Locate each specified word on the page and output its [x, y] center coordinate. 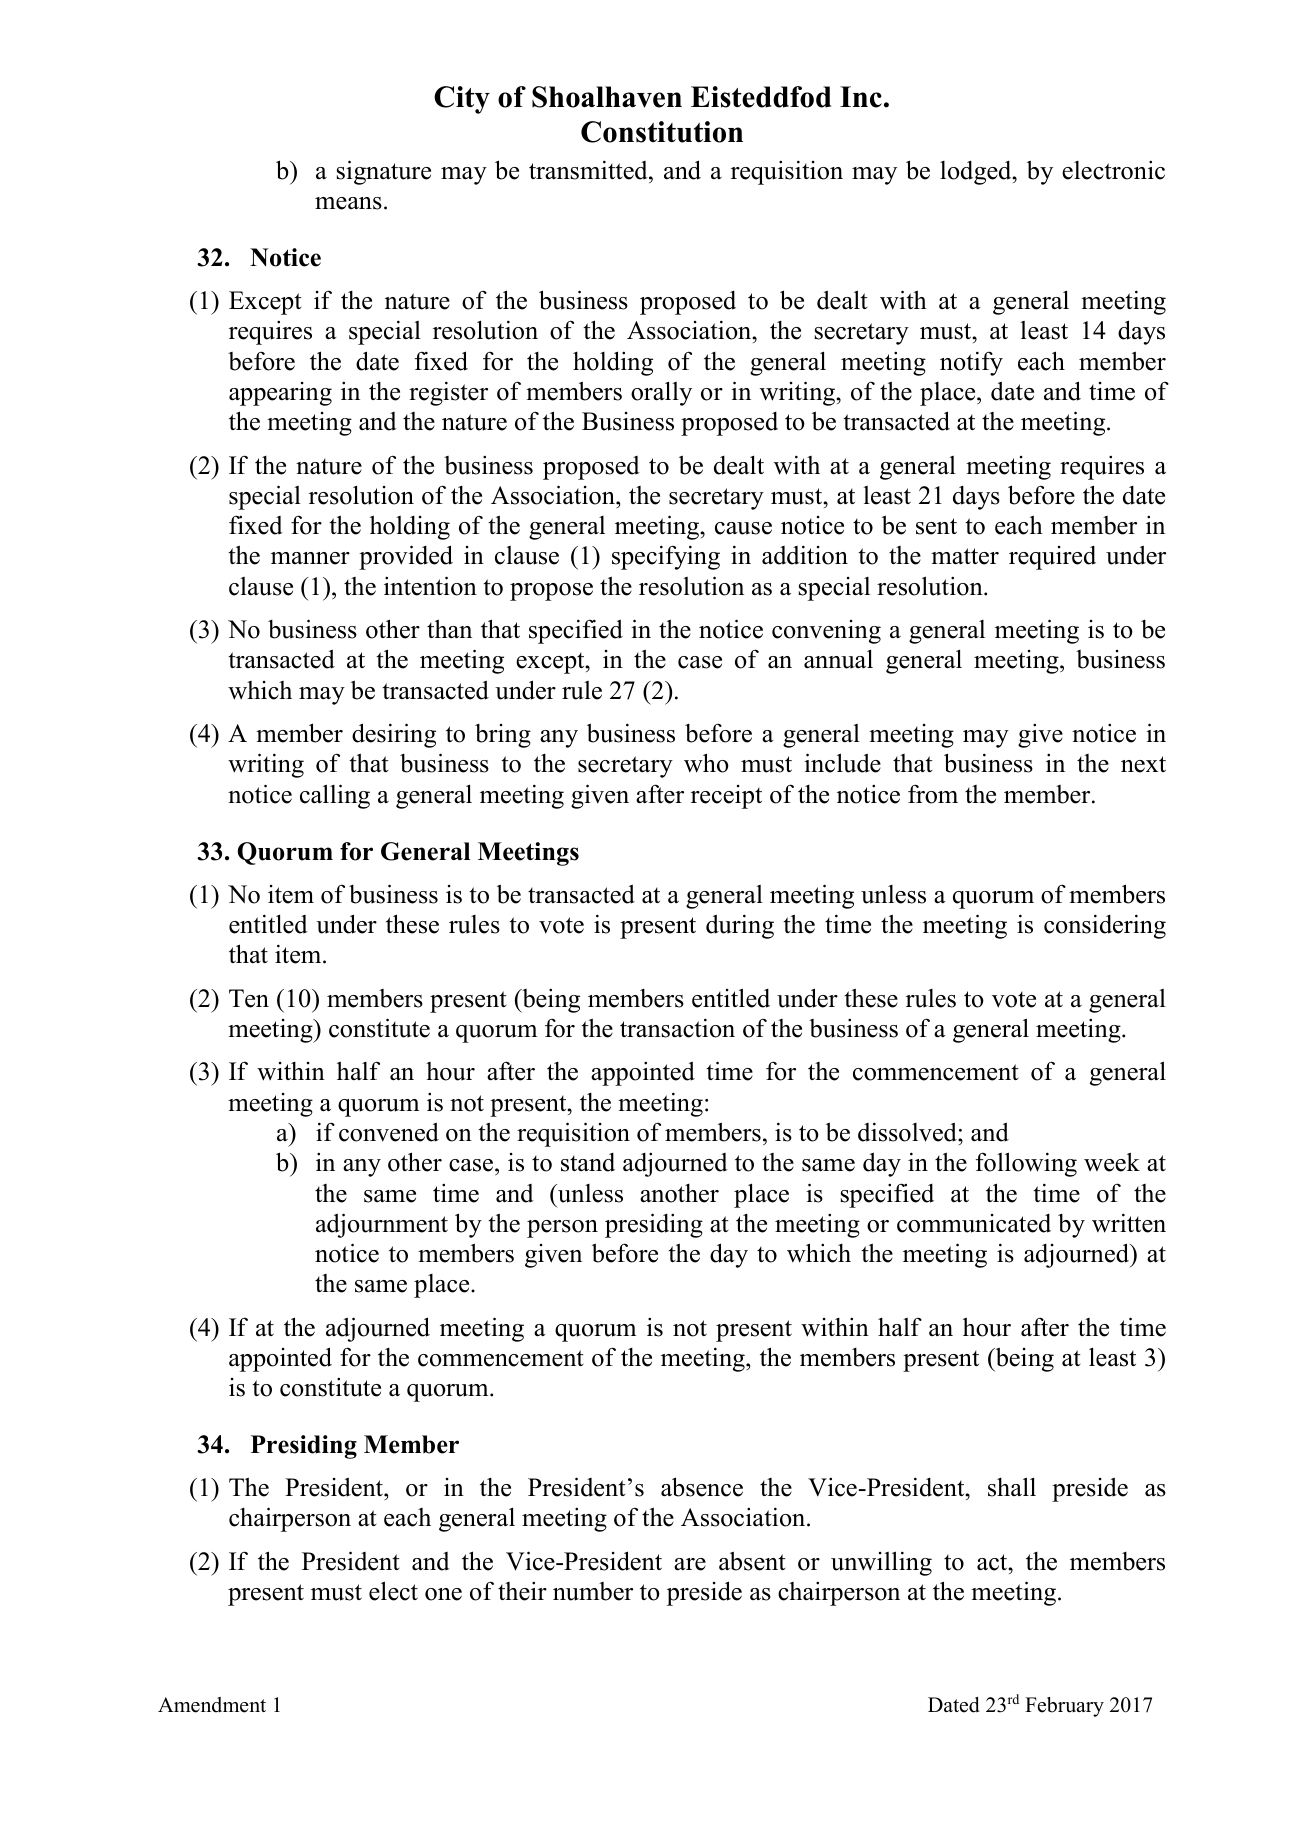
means [348, 203]
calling [335, 796]
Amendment [212, 1705]
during [740, 926]
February [1064, 1707]
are [690, 1564]
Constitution [662, 132]
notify [971, 363]
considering [1105, 926]
